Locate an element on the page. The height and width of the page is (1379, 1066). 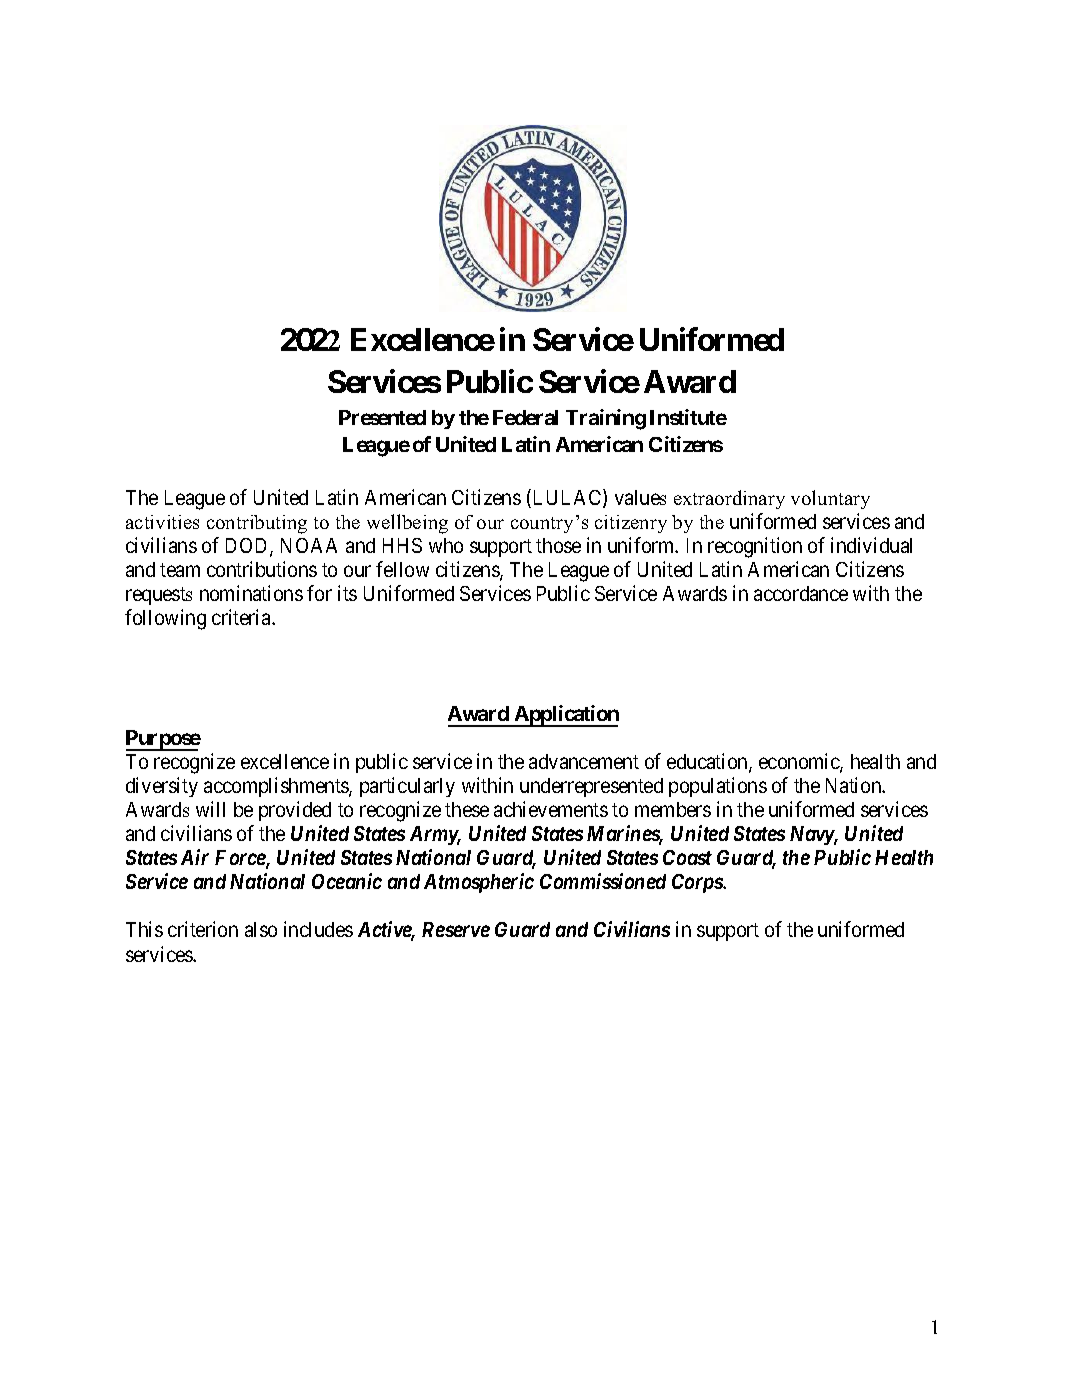
Purpose is located at coordinates (163, 740).
